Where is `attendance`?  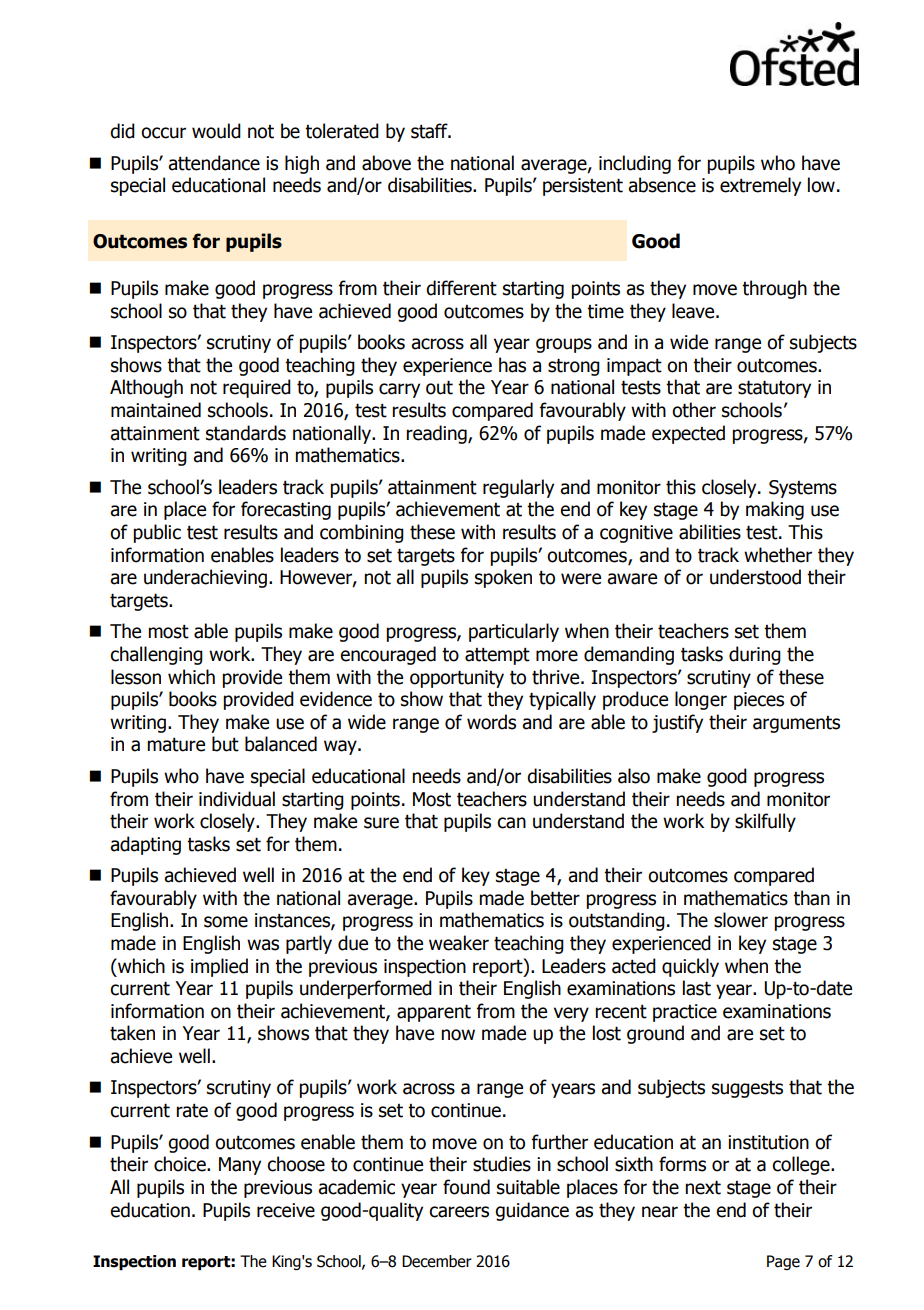 attendance is located at coordinates (214, 163).
